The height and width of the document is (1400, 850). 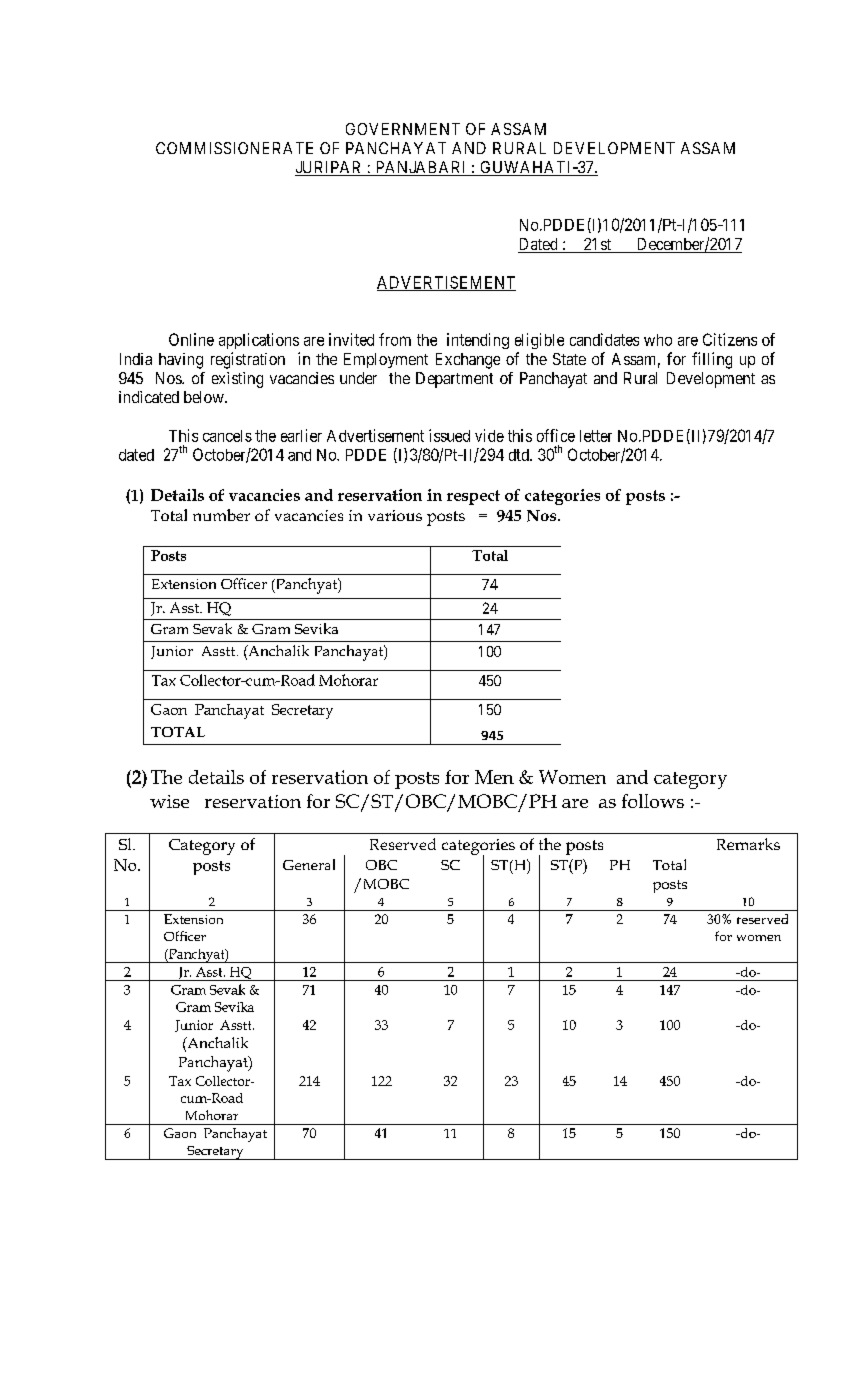 What do you see at coordinates (169, 801) in the document?
I see `wise` at bounding box center [169, 801].
